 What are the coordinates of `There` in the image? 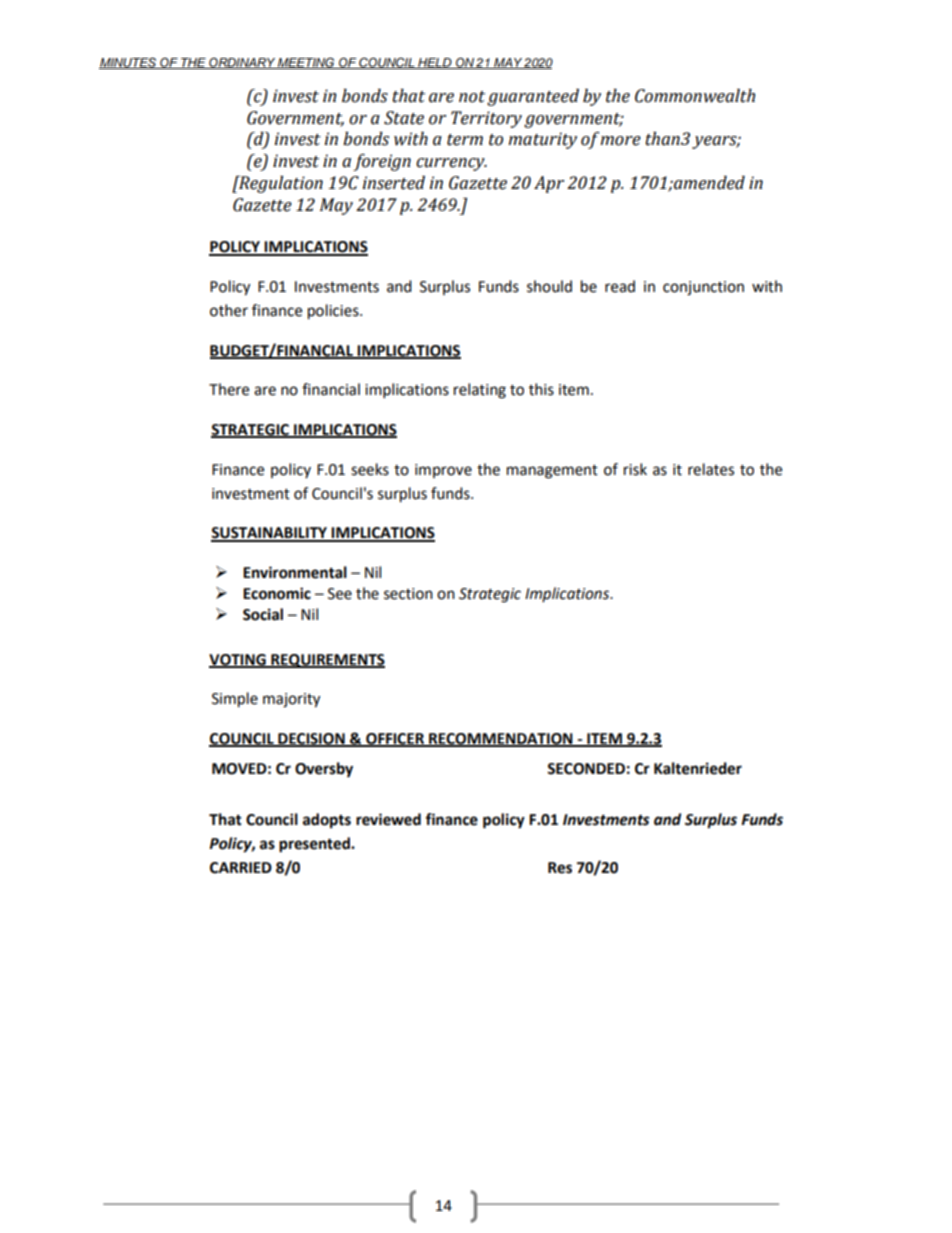 It's located at (229, 389).
